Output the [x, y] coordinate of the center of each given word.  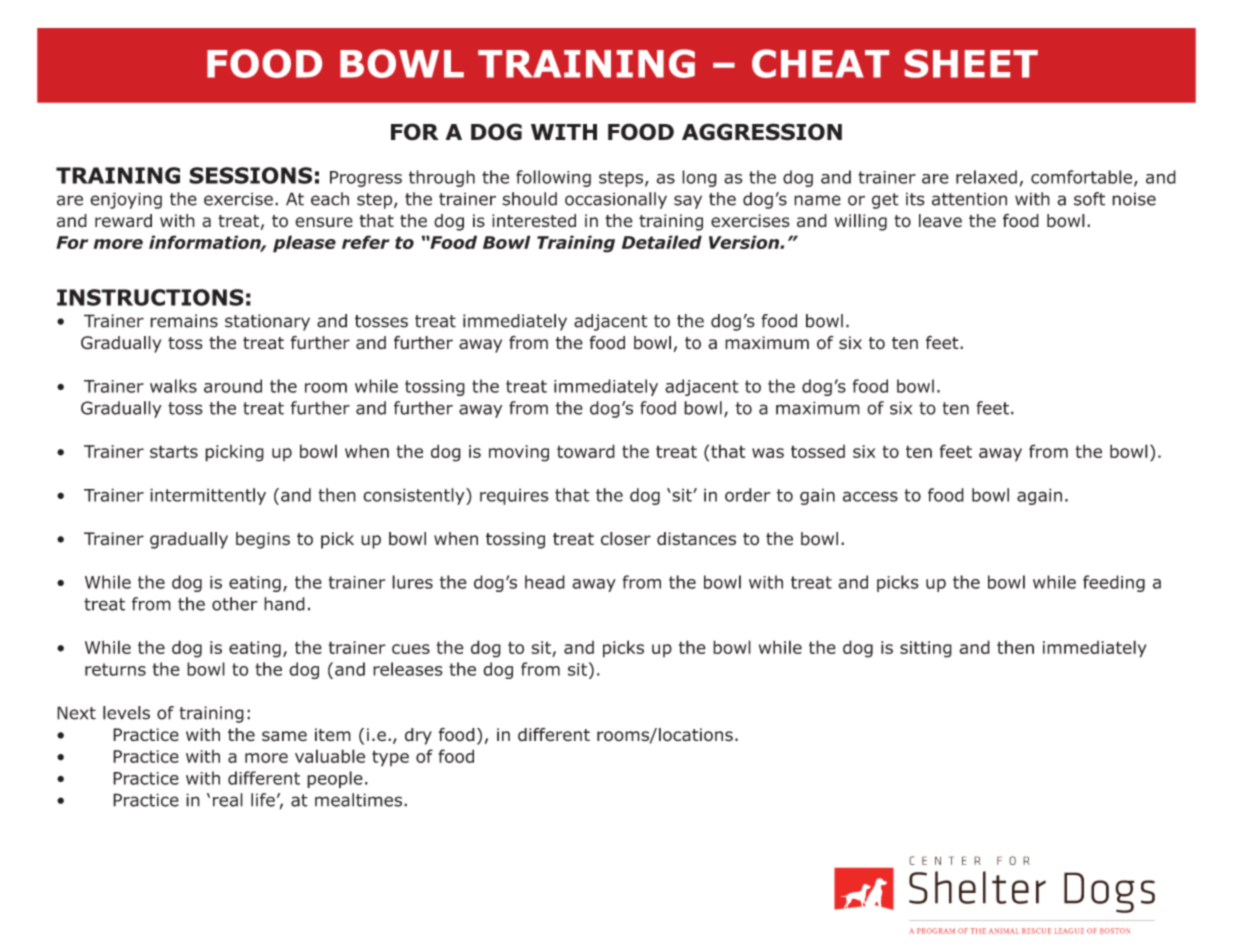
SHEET [971, 63]
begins [263, 540]
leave [940, 221]
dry [418, 736]
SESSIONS [250, 175]
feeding [1114, 583]
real [228, 800]
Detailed [662, 242]
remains [184, 321]
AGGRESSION [762, 132]
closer [626, 539]
